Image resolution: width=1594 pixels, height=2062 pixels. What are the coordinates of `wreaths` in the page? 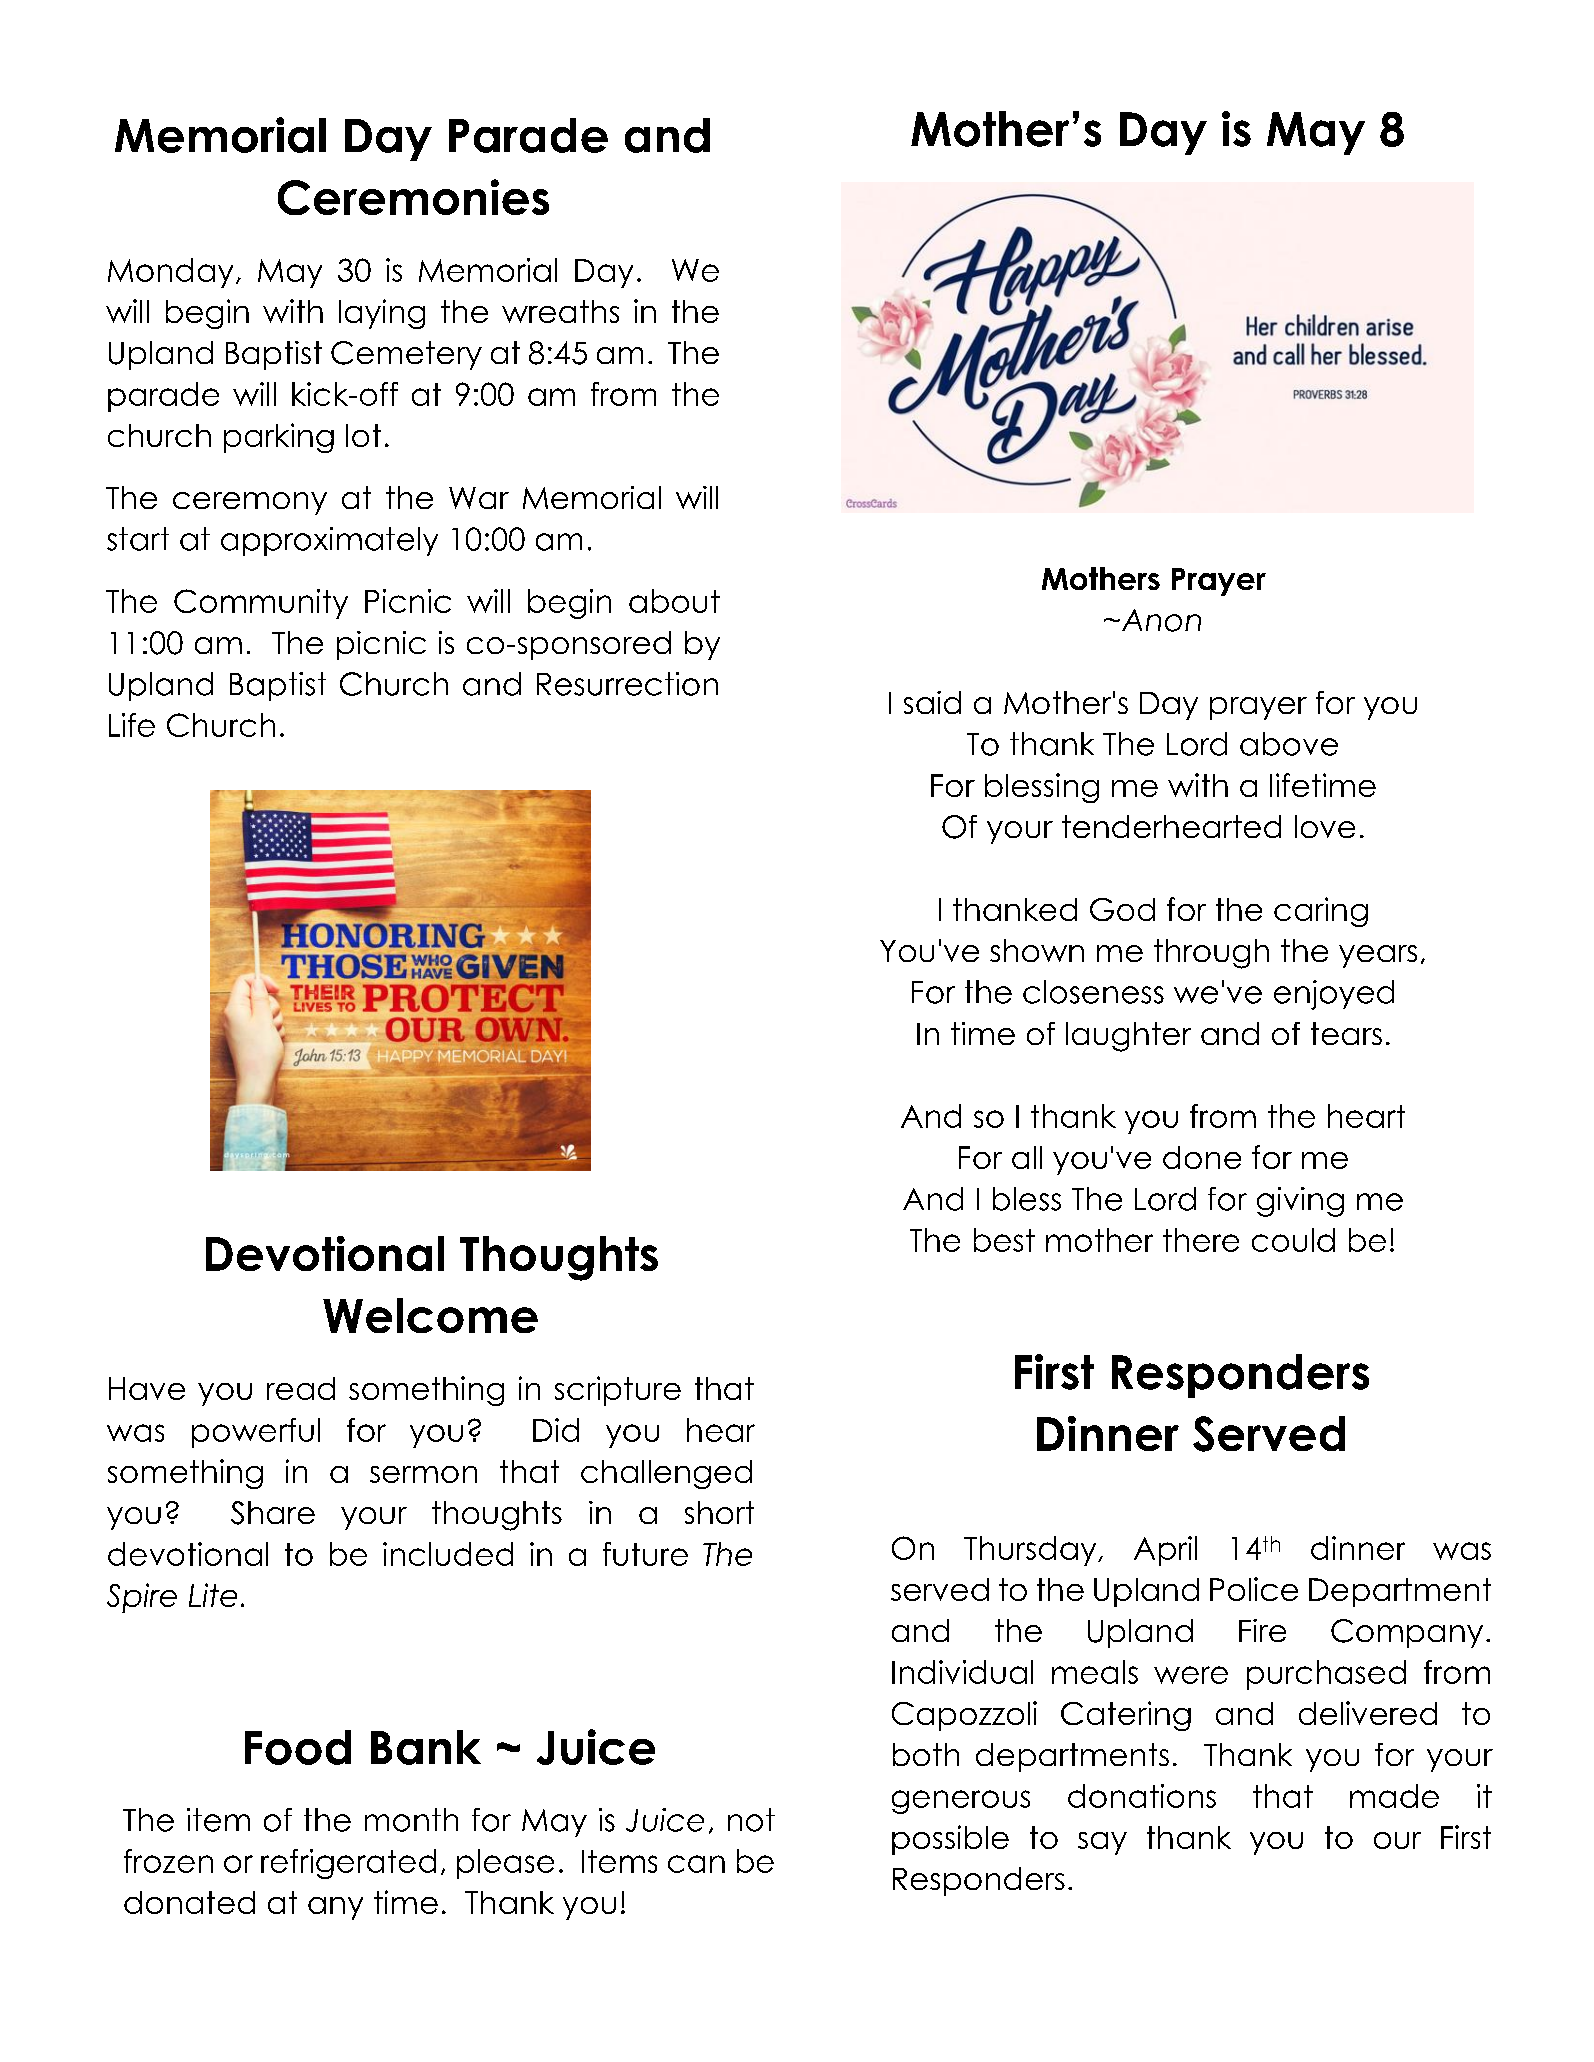 It's located at (560, 311).
